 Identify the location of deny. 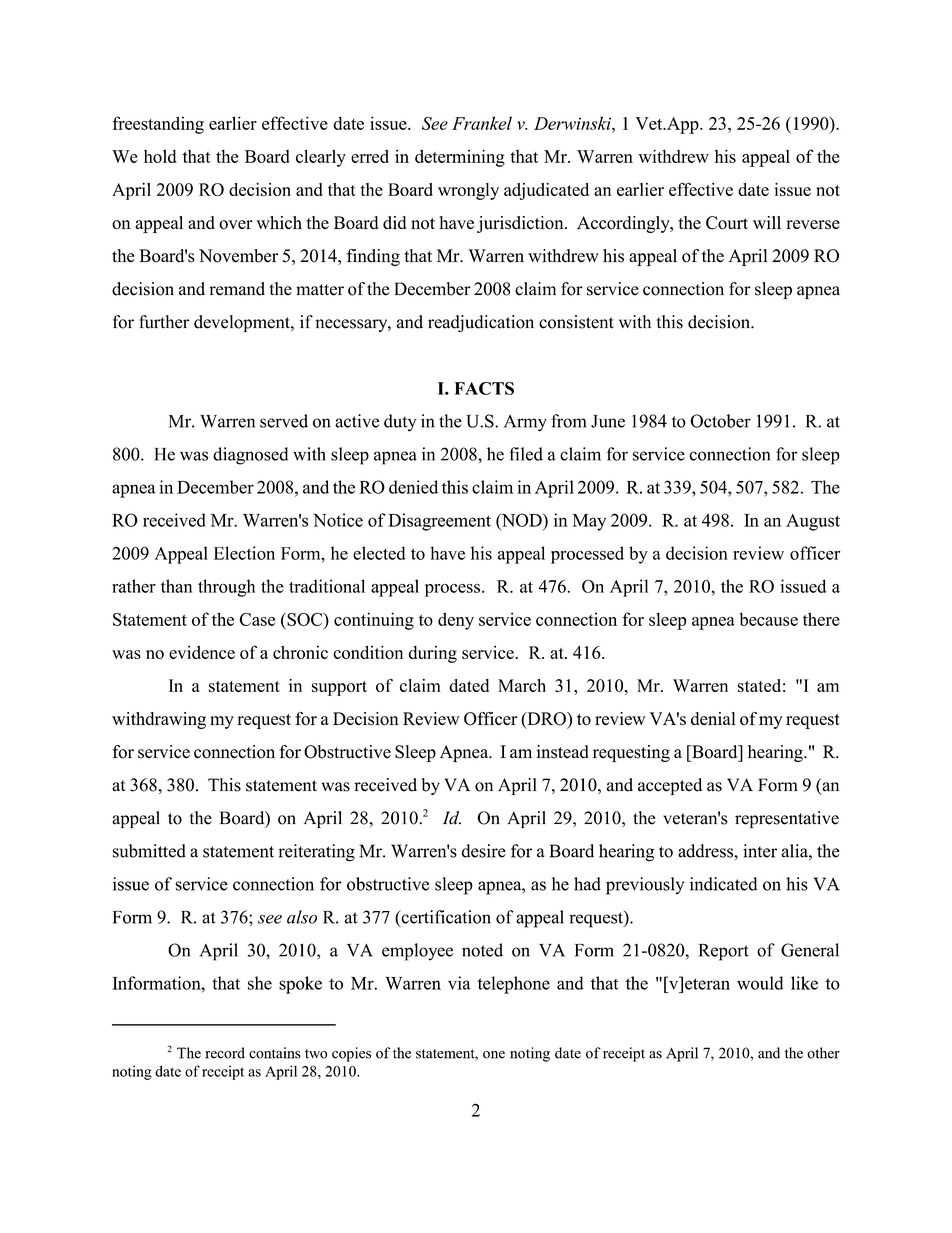
(456, 621).
